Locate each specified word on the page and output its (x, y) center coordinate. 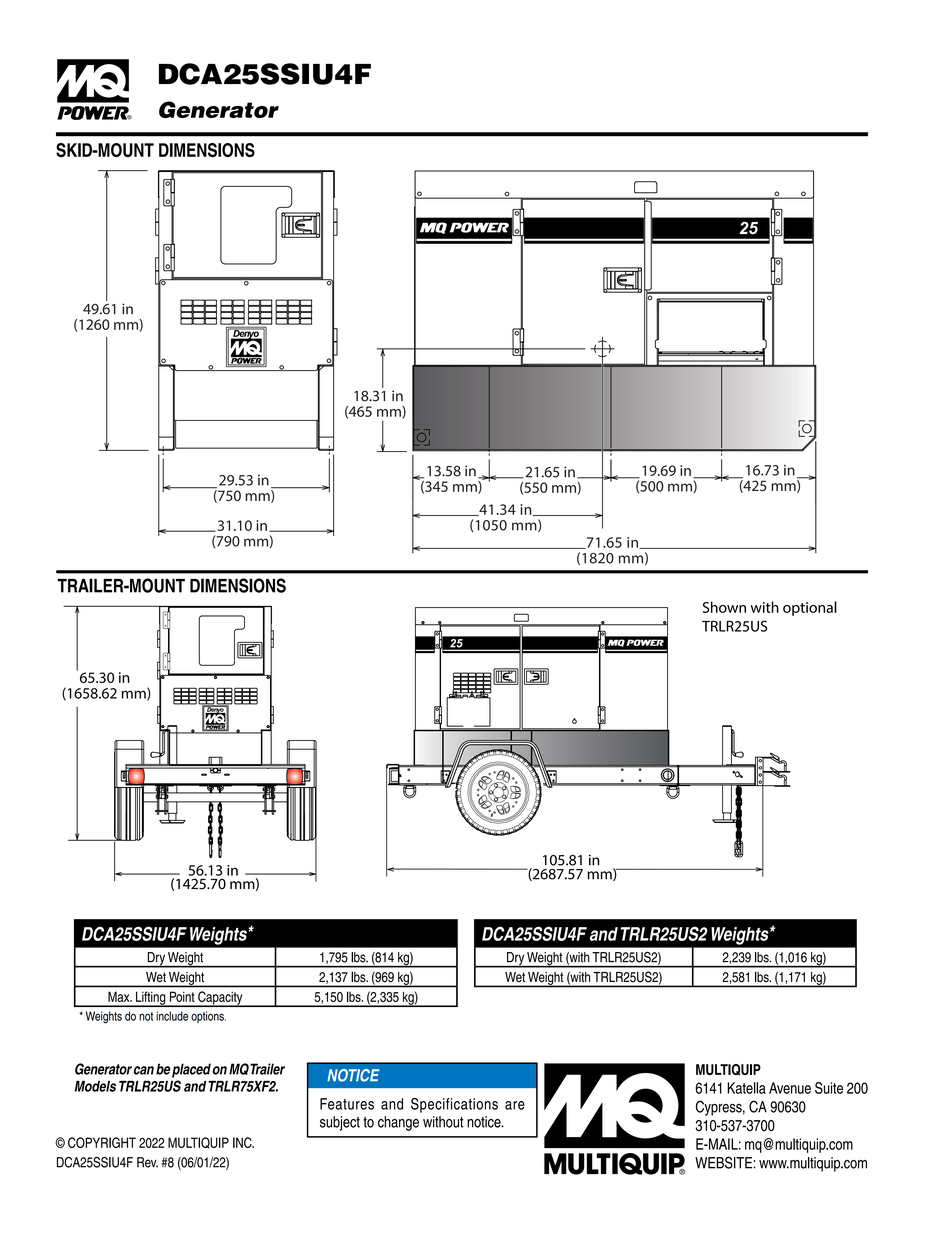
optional (810, 608)
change (398, 1123)
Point (182, 997)
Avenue (790, 1088)
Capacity (220, 999)
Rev (147, 1162)
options (208, 1017)
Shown (724, 607)
